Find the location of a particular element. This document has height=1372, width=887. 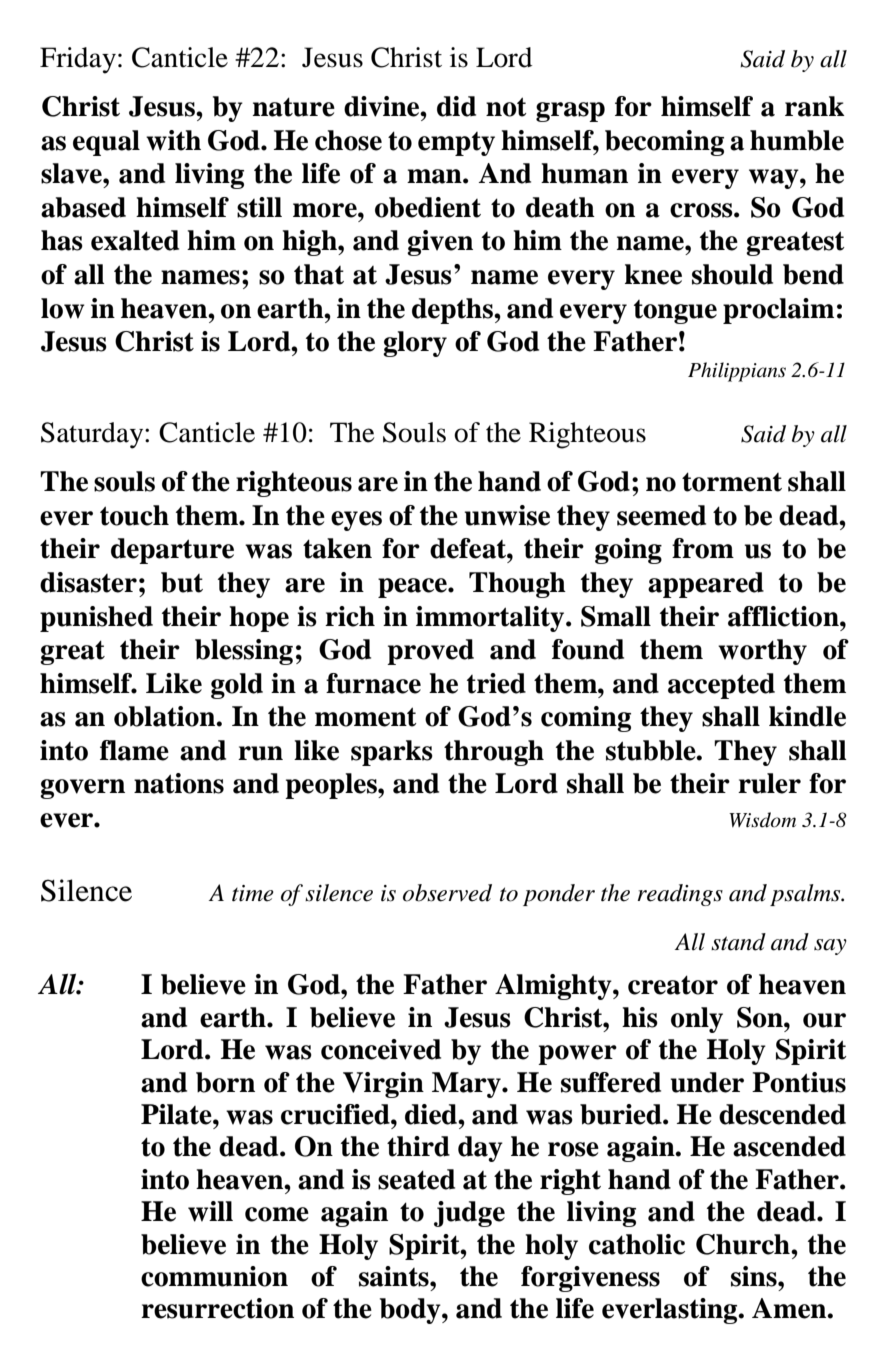

rank is located at coordinates (815, 106).
